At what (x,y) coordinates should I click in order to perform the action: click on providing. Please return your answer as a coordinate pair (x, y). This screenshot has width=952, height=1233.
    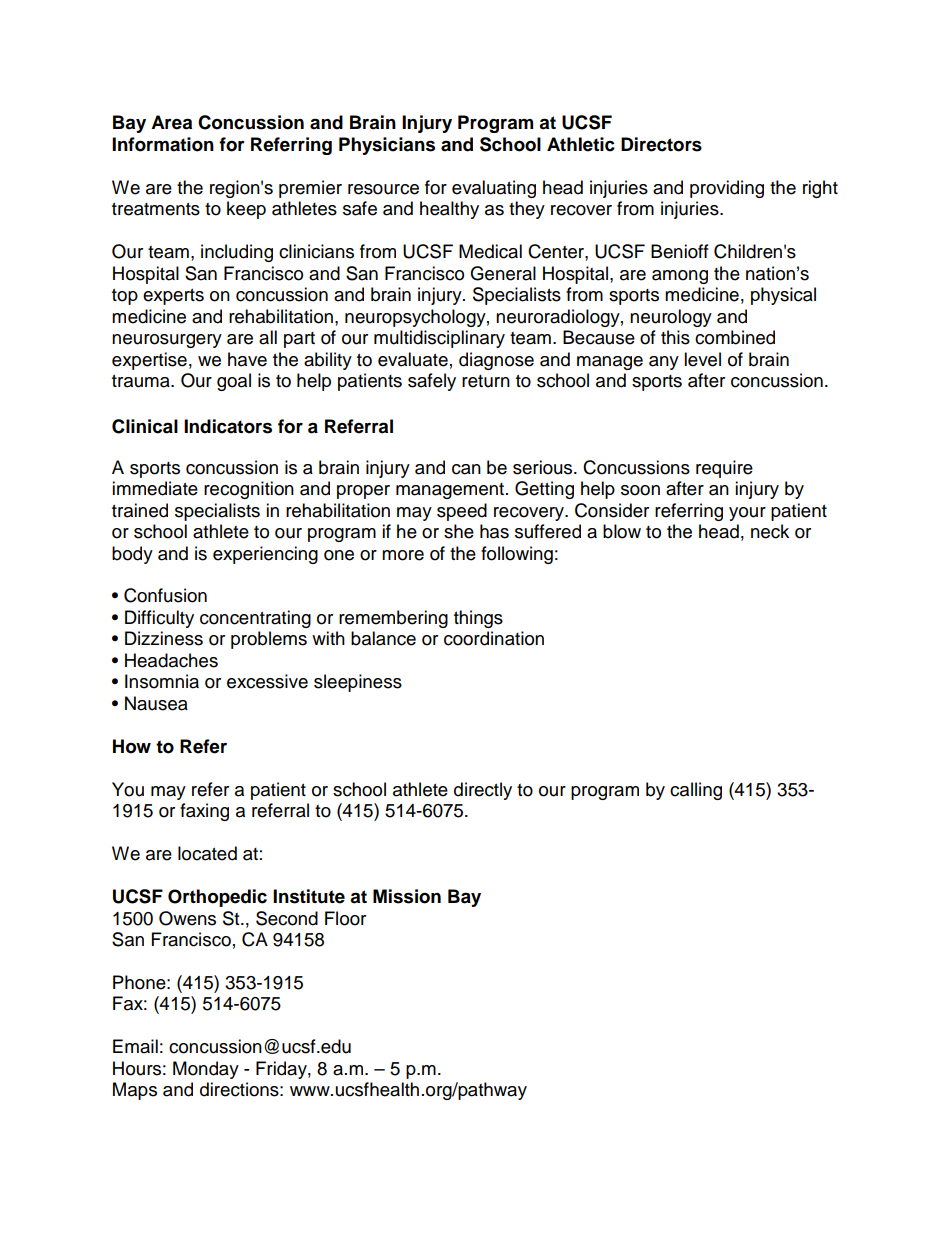
    Looking at the image, I should click on (727, 189).
